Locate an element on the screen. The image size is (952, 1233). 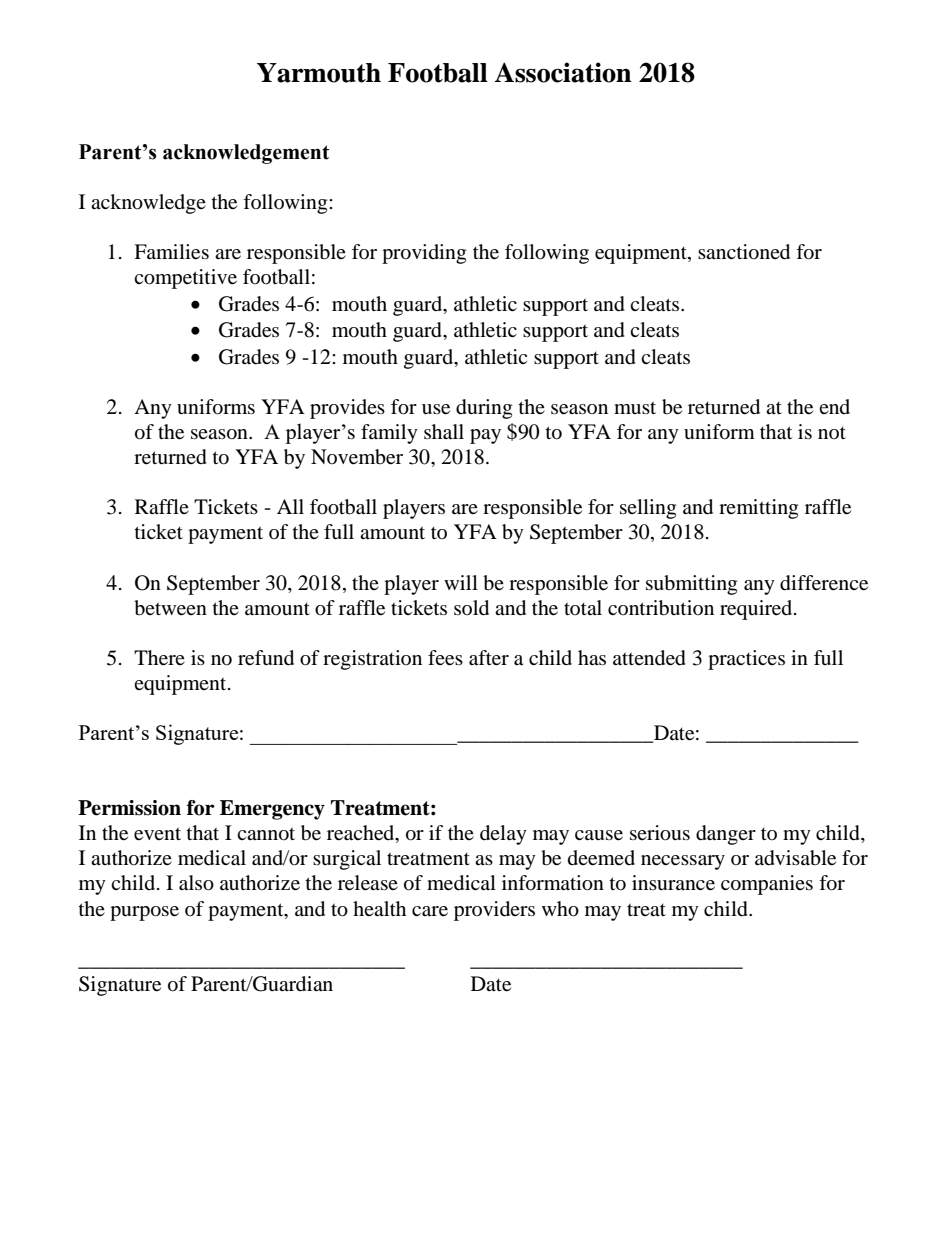
Association is located at coordinates (563, 72).
